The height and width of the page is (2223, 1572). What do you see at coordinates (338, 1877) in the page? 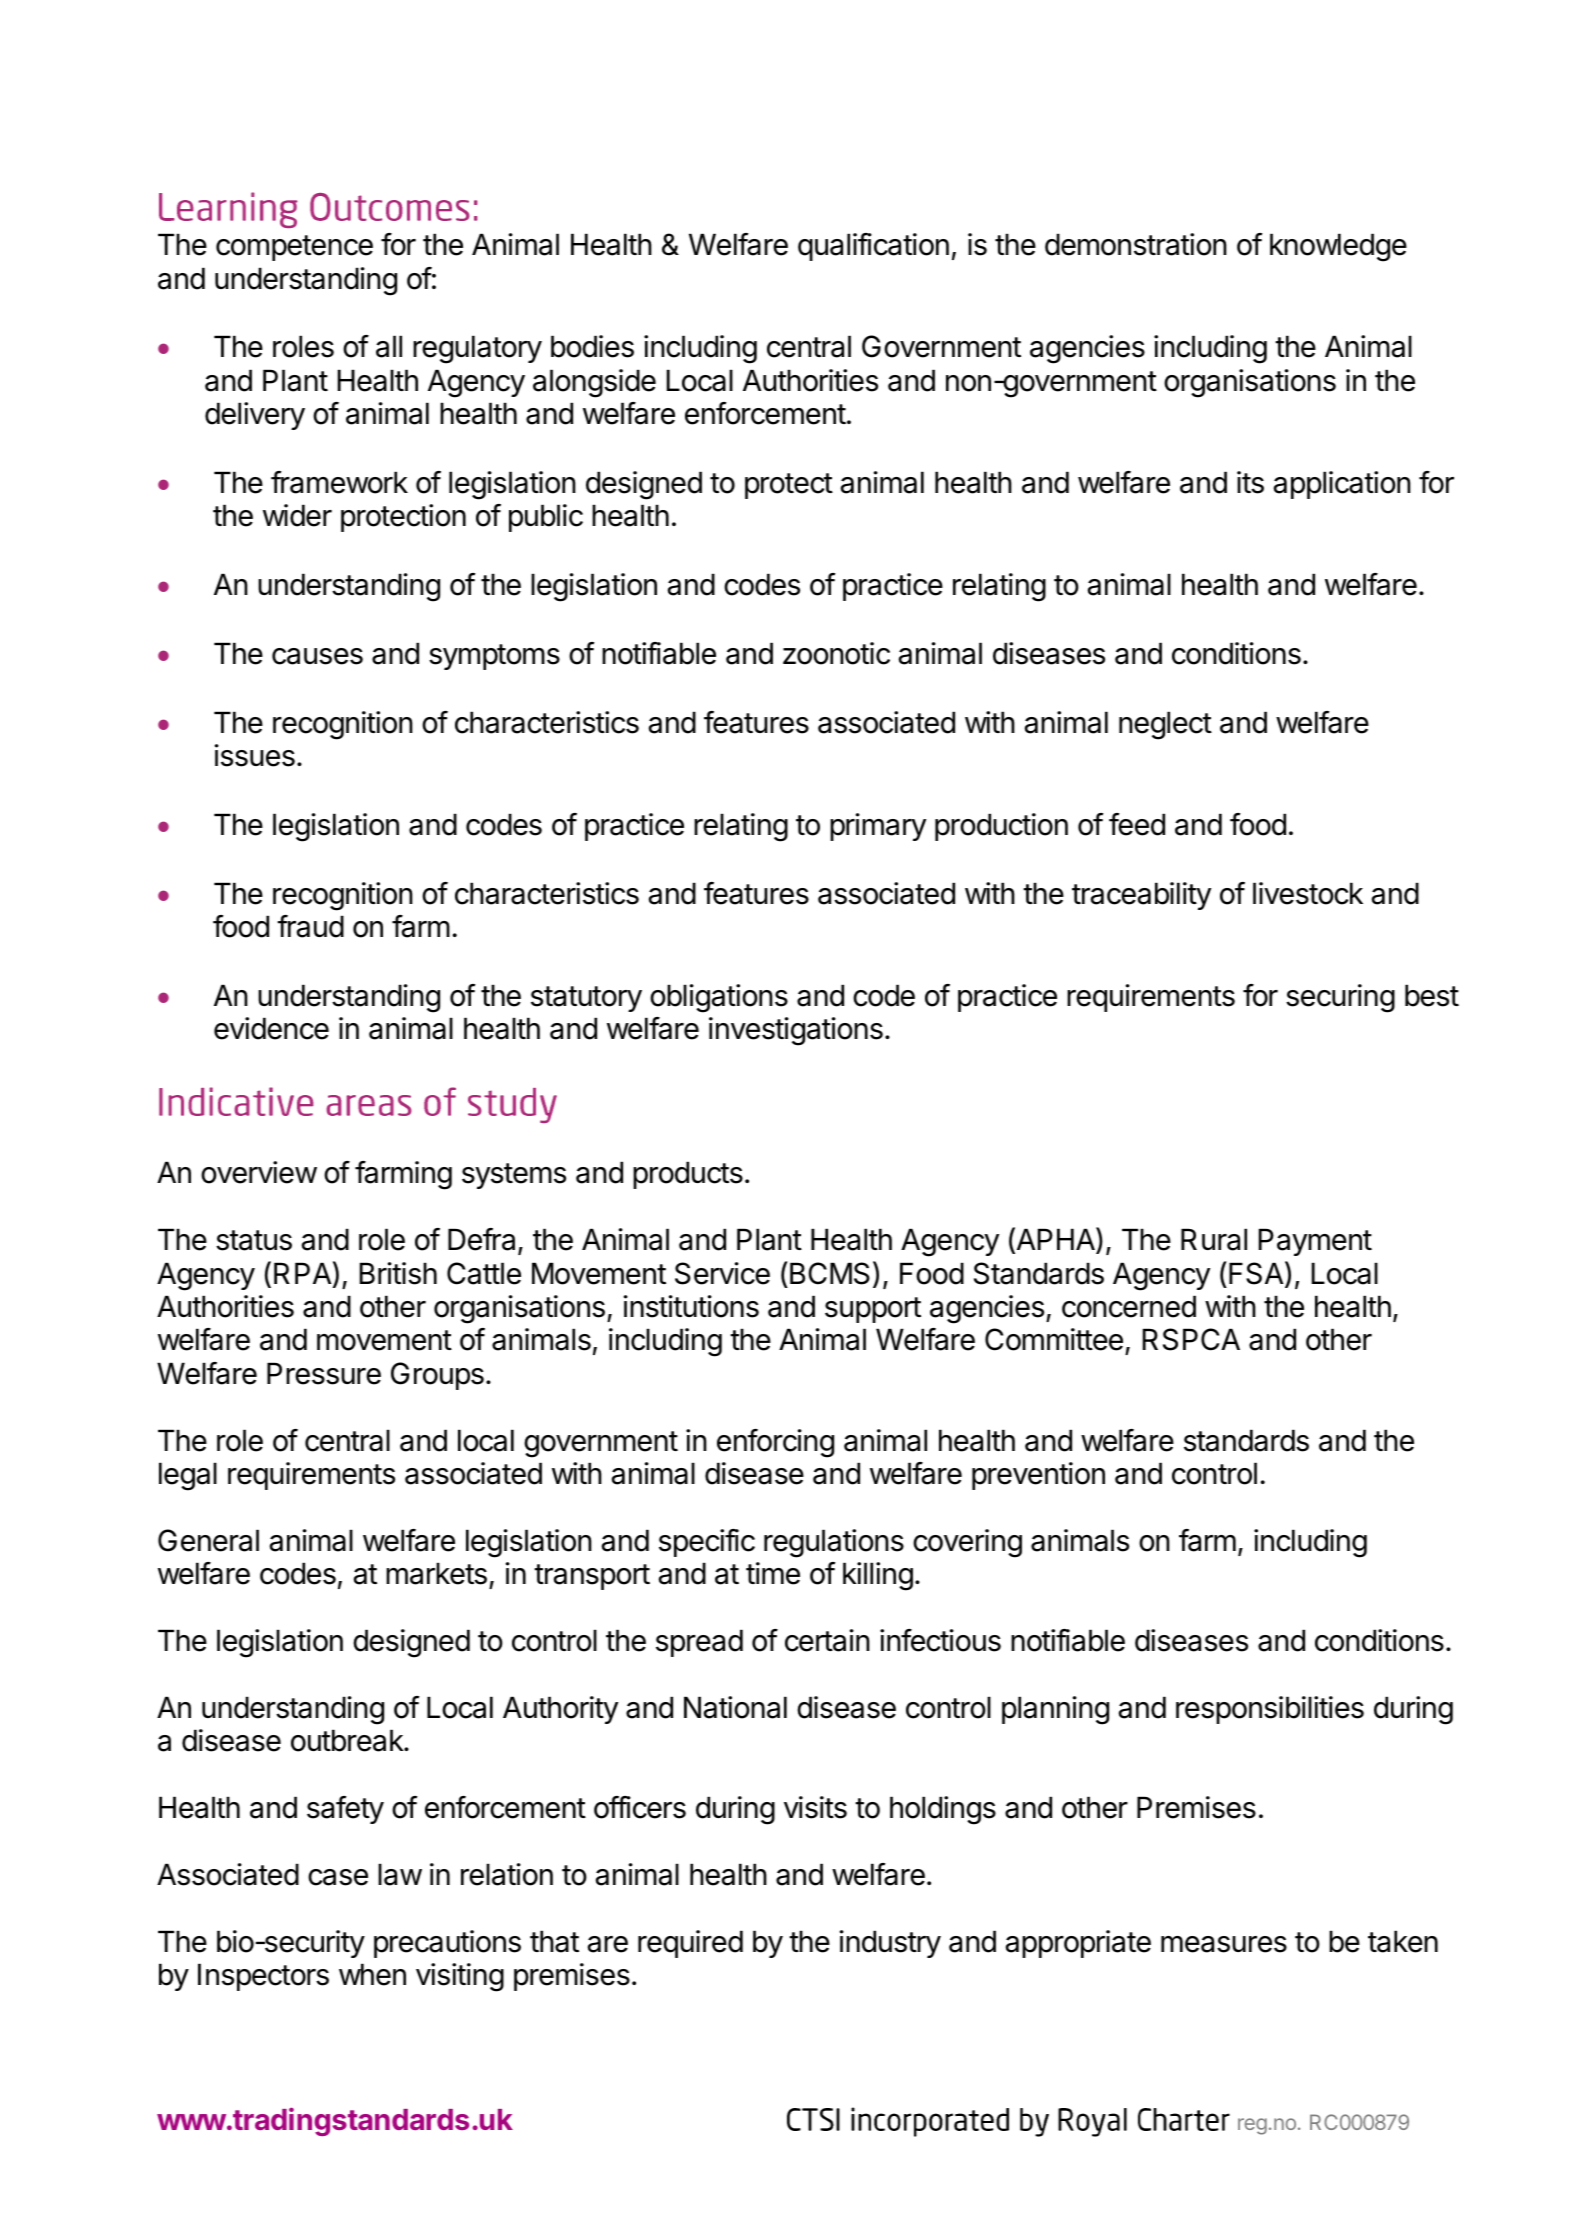
I see `case` at bounding box center [338, 1877].
